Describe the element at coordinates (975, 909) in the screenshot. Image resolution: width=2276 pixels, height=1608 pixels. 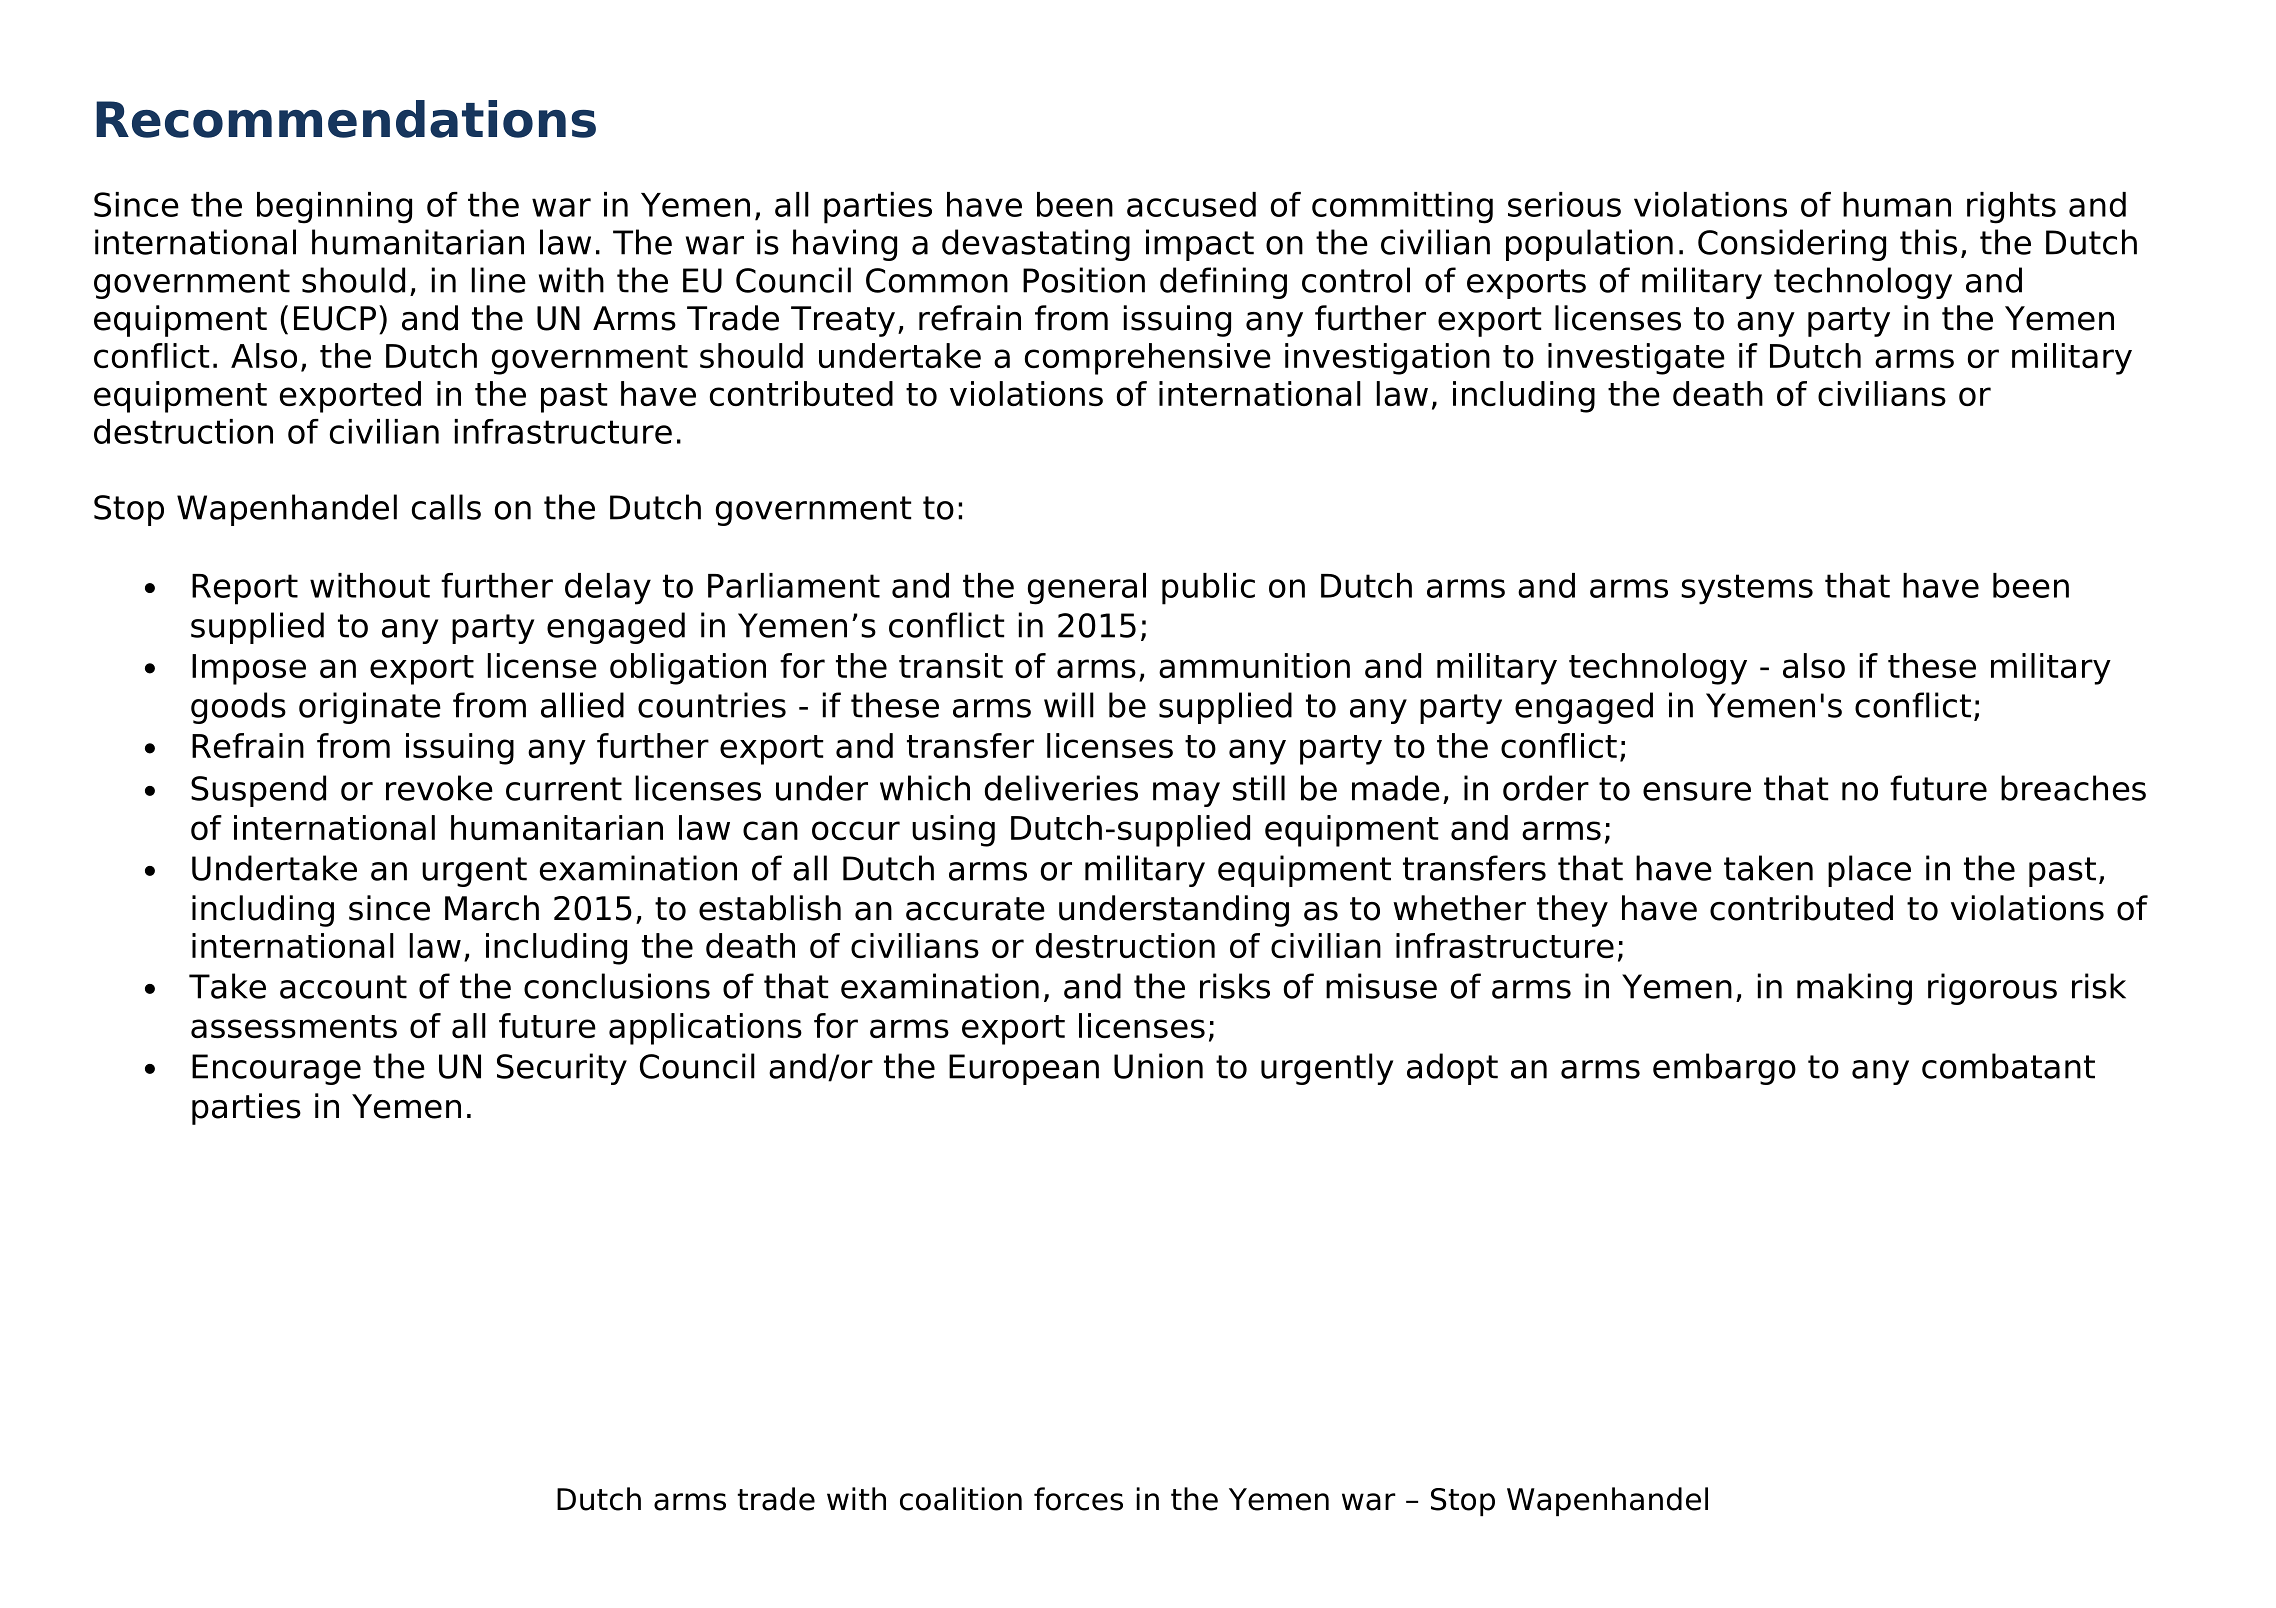
I see `accurate` at that location.
